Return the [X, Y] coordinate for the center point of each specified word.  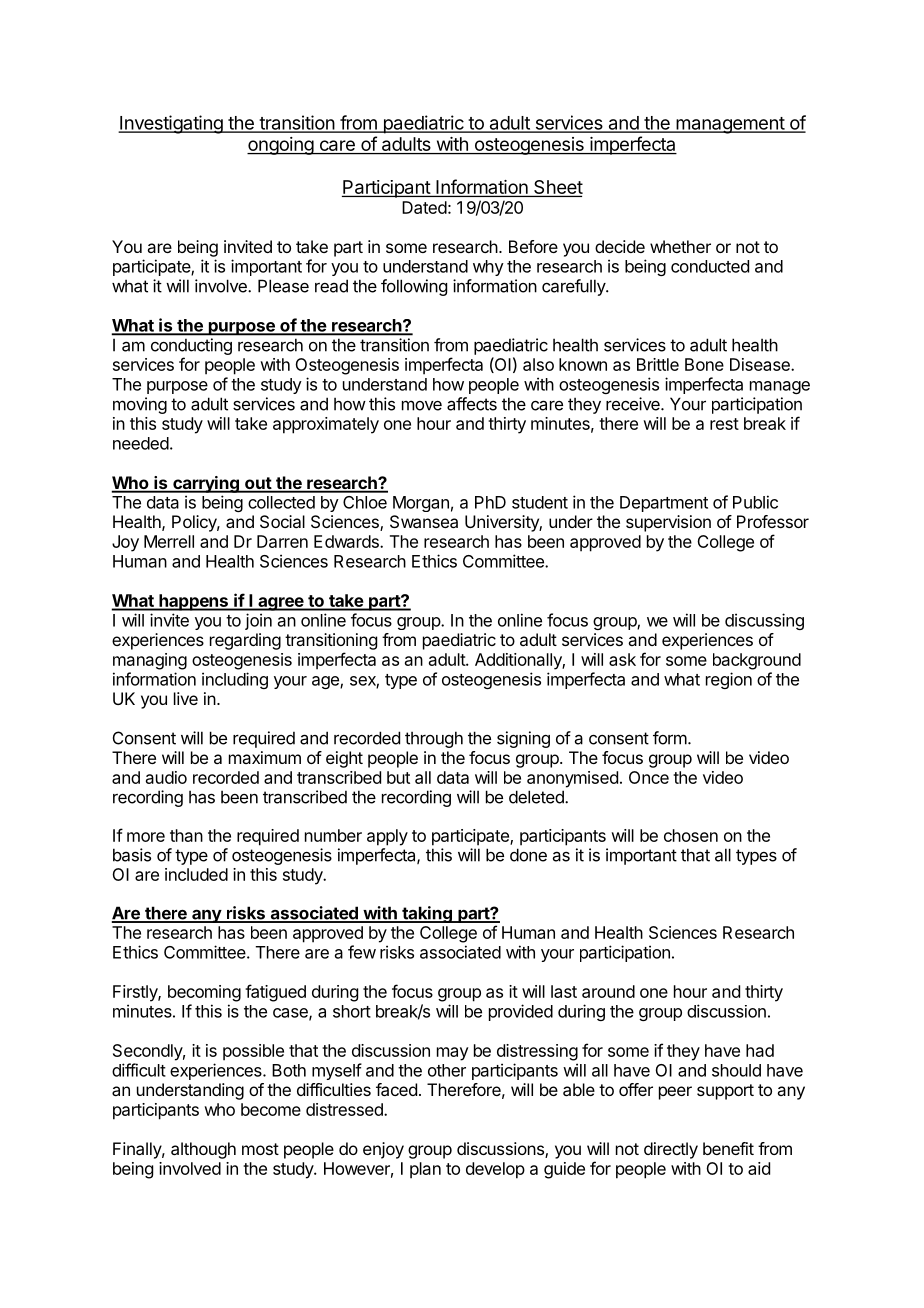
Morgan [421, 504]
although [203, 1150]
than [186, 835]
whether [680, 246]
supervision [668, 523]
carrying [206, 484]
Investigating [171, 124]
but [398, 777]
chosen [691, 835]
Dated [424, 207]
